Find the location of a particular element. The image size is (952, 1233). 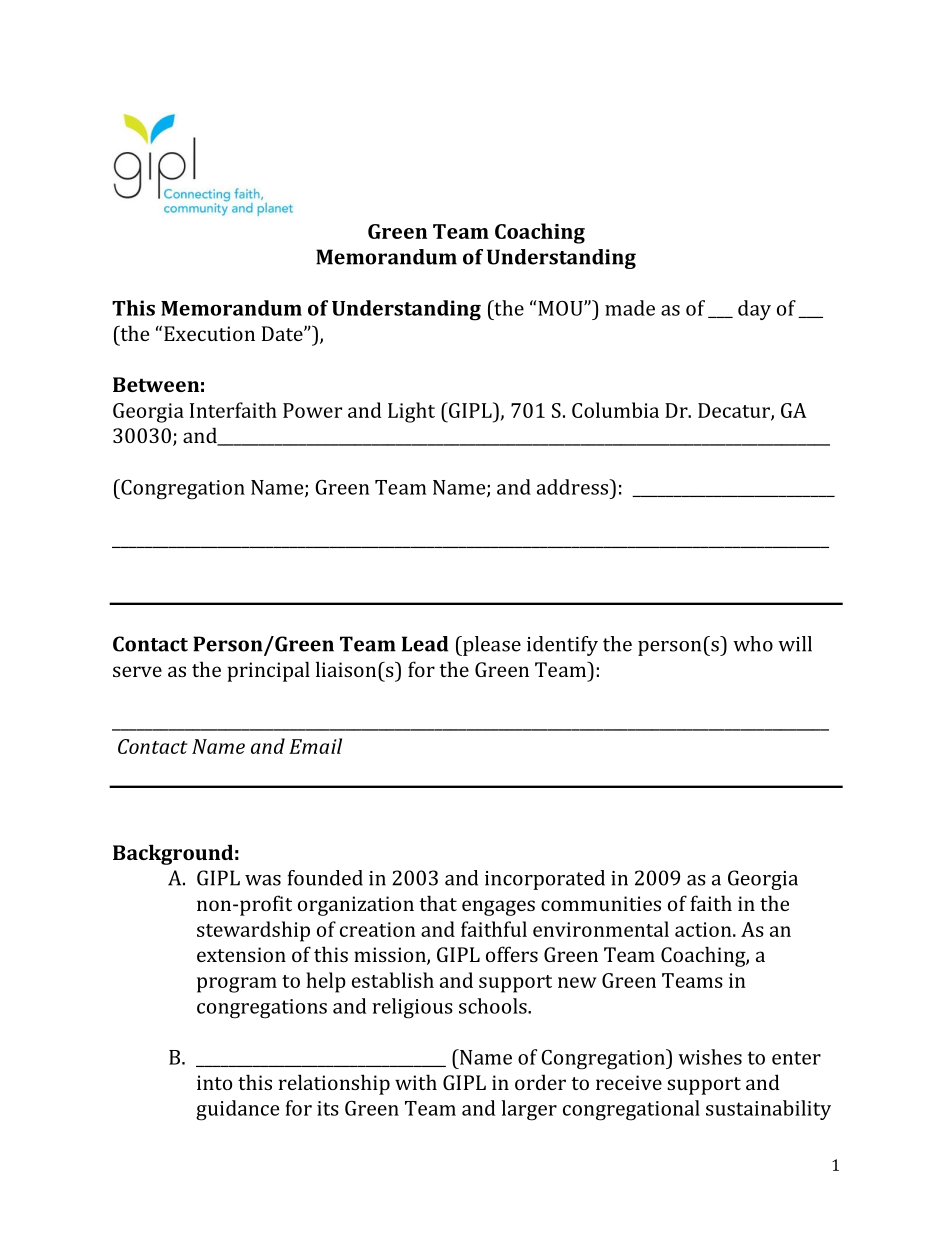

MOU is located at coordinates (561, 308).
